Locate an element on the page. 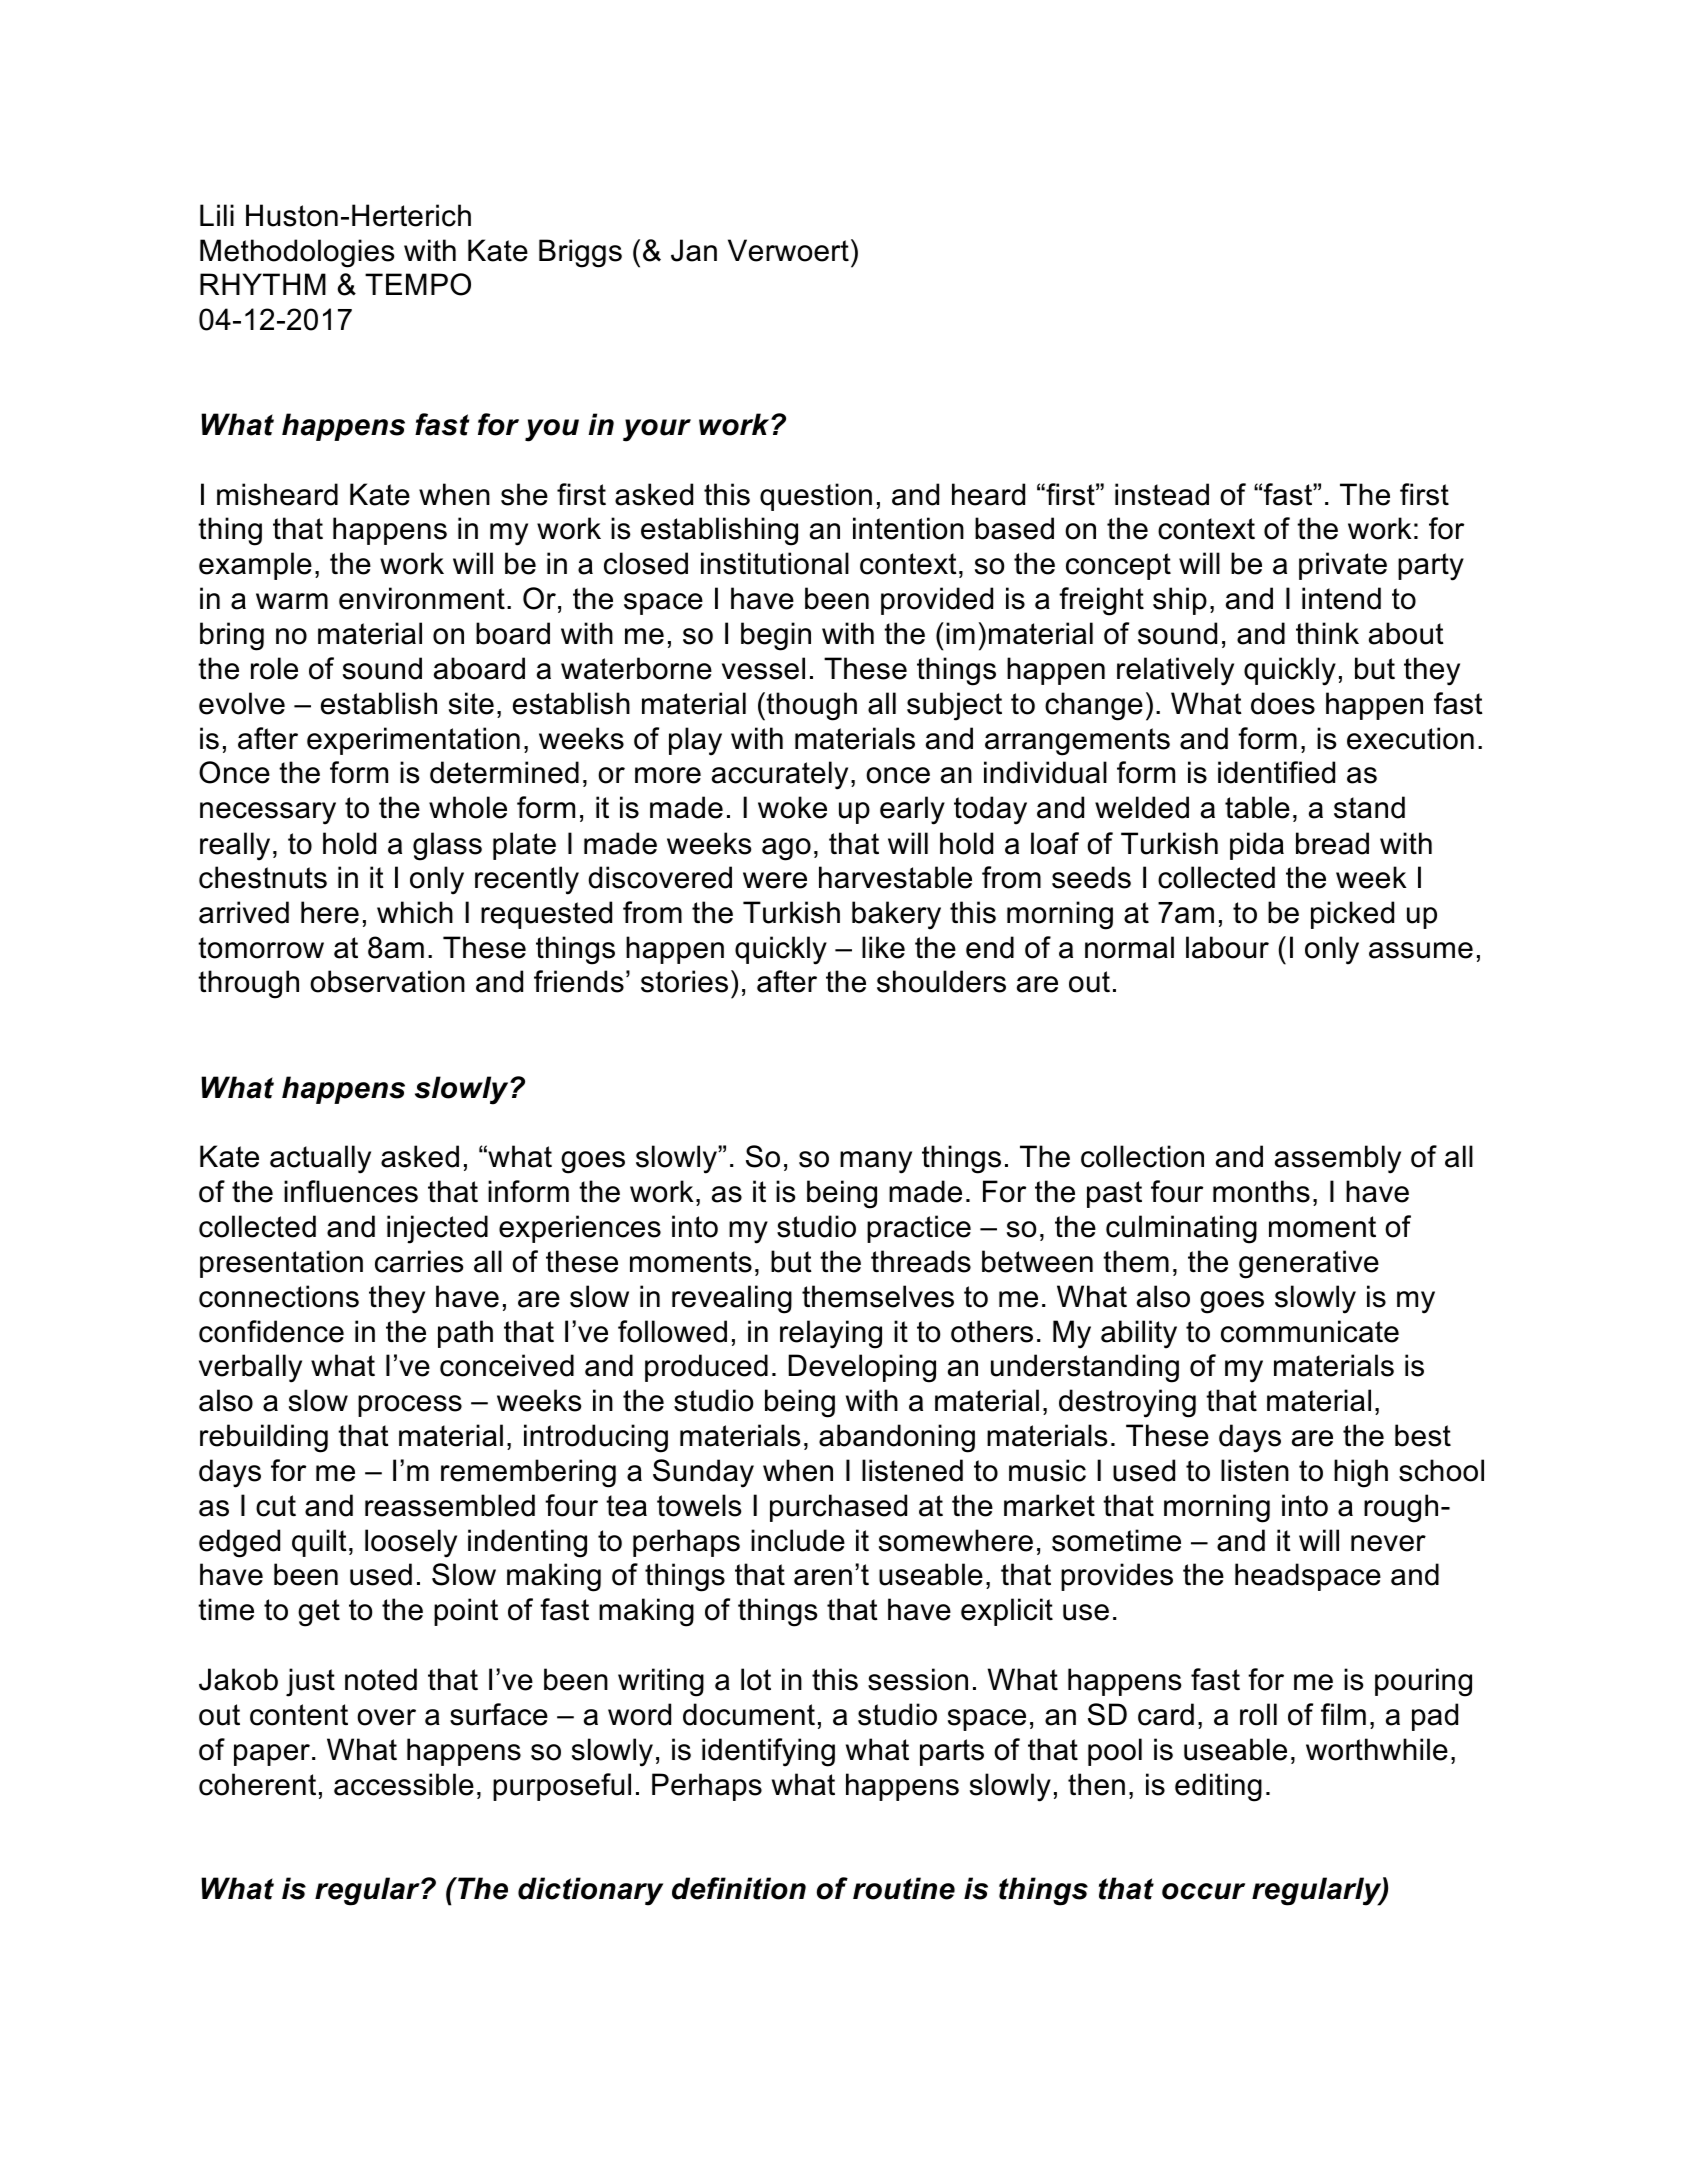 The width and height of the page is (1687, 2183). routine is located at coordinates (904, 1888).
